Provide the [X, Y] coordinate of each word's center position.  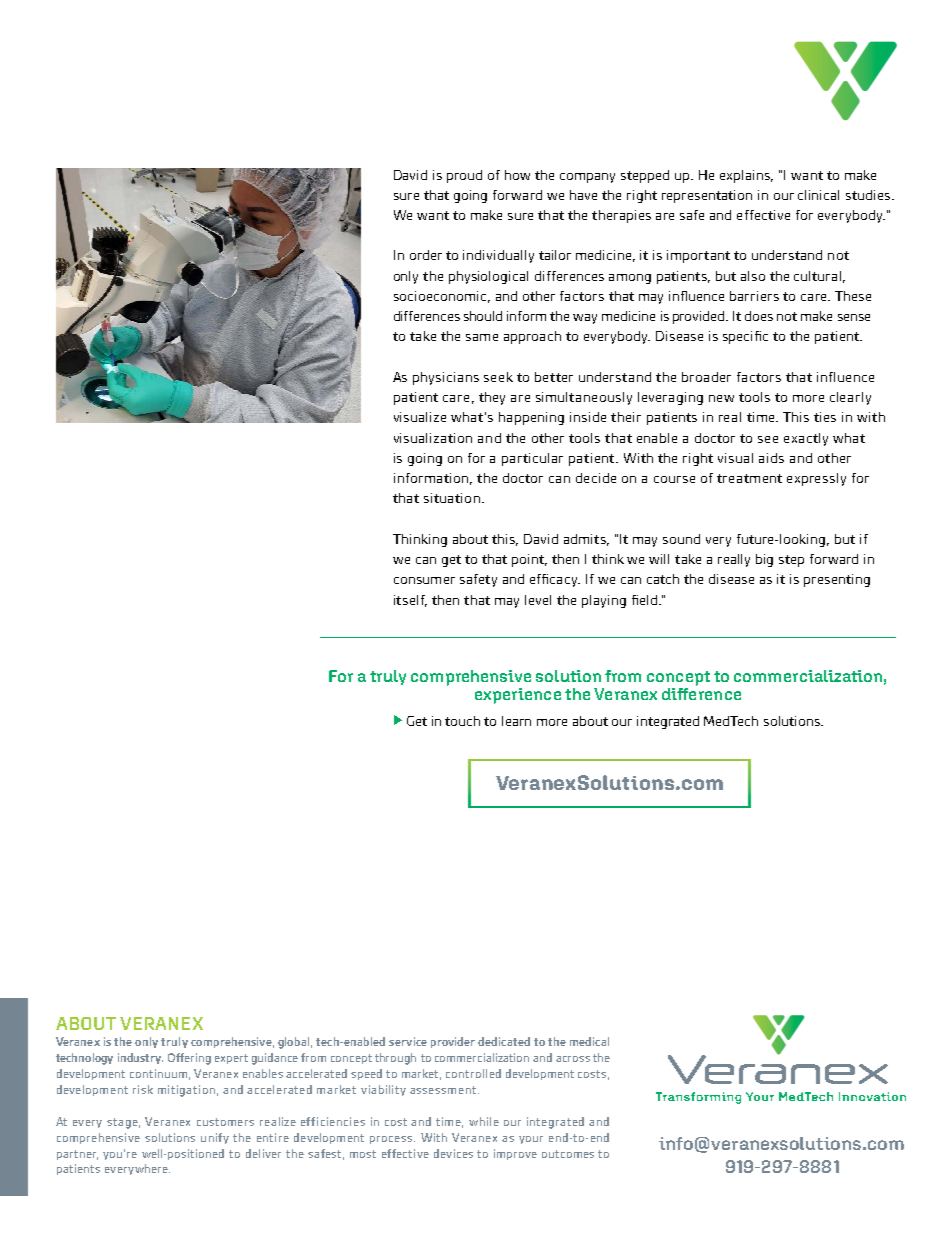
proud [464, 176]
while [484, 1121]
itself [410, 601]
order [426, 255]
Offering [189, 1059]
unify [215, 1138]
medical [589, 1041]
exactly [806, 439]
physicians [446, 378]
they [492, 398]
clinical [818, 195]
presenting [837, 580]
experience [518, 696]
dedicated [504, 1041]
